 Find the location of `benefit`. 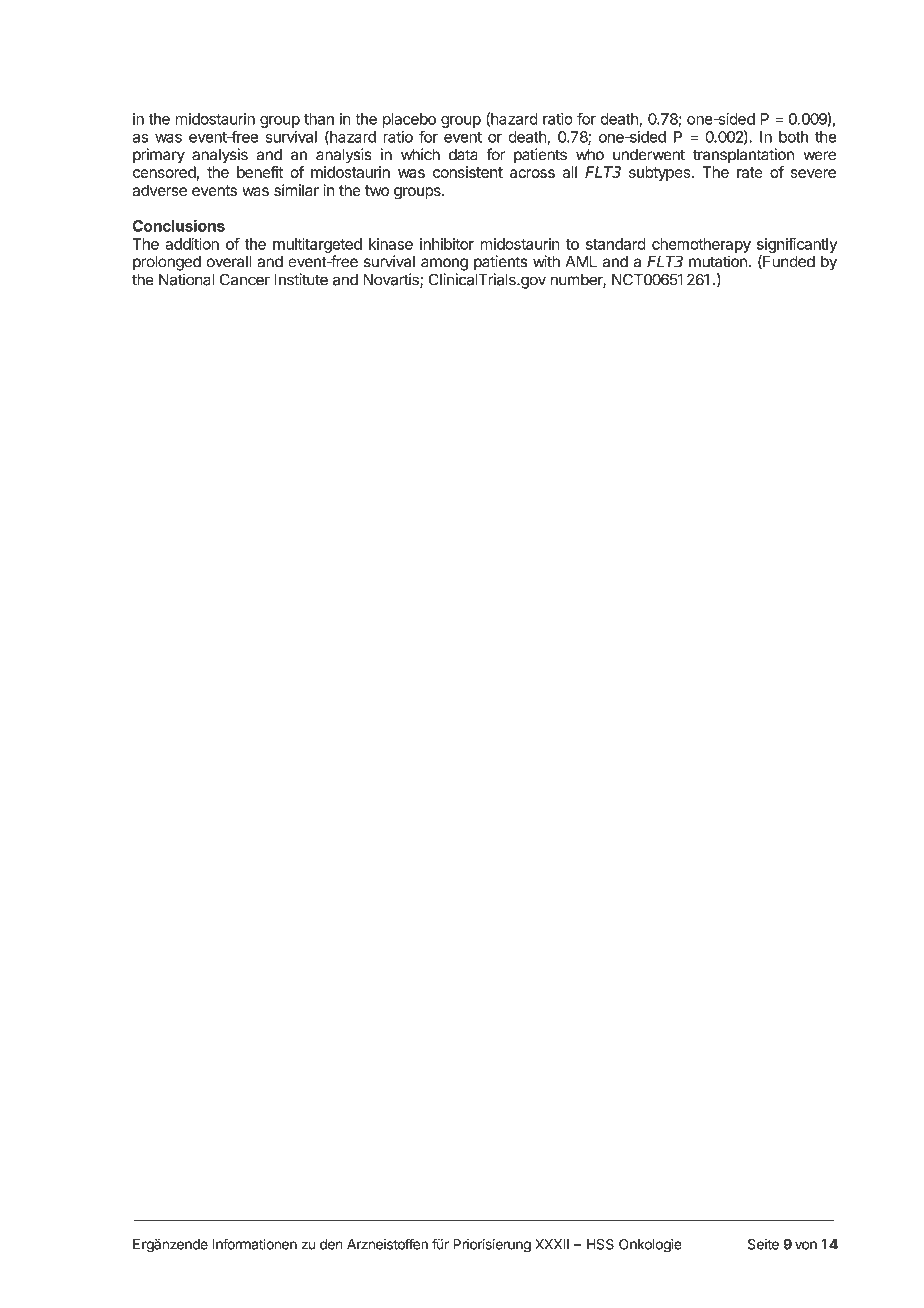

benefit is located at coordinates (260, 172).
